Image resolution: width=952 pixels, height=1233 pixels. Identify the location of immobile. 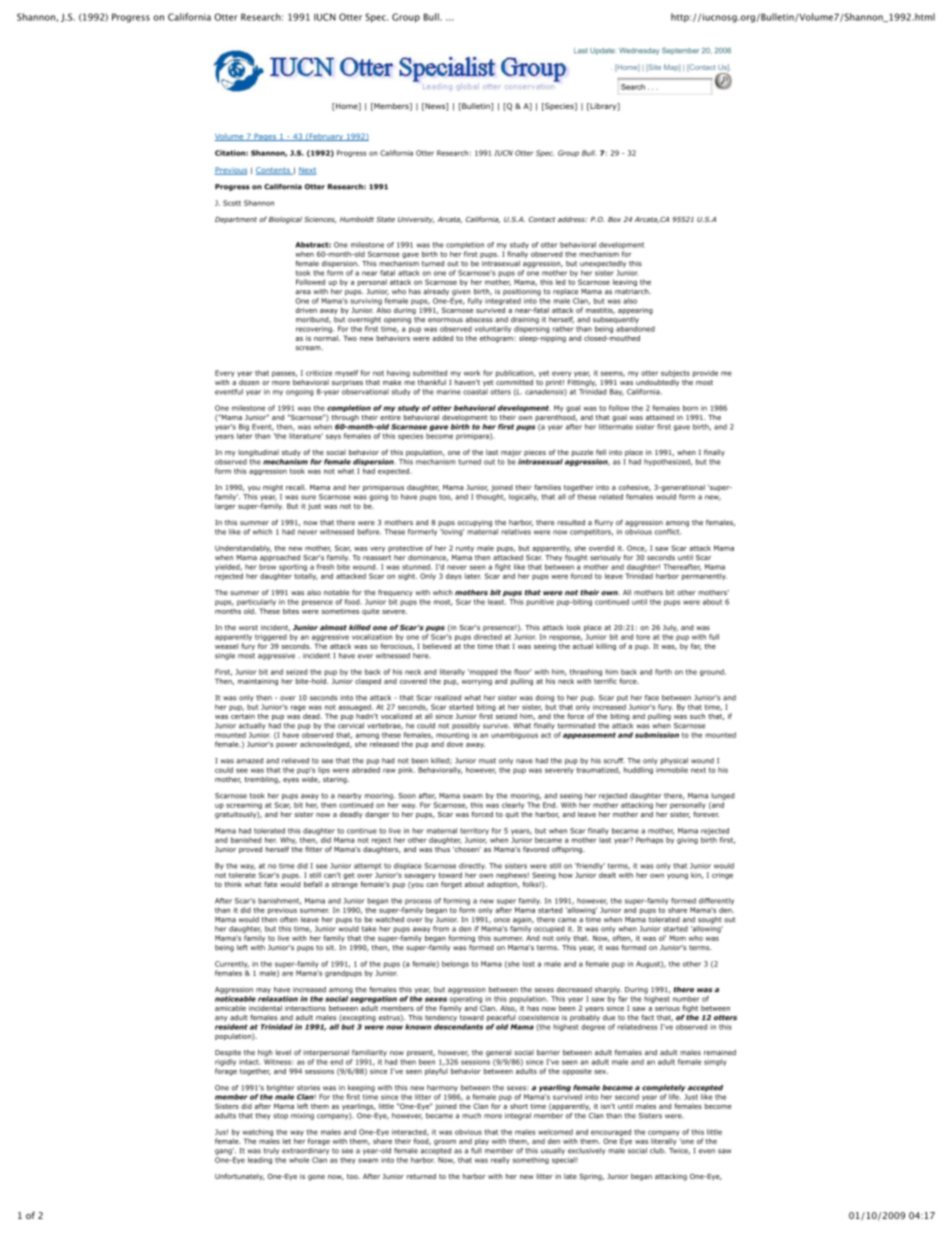
(672, 770).
